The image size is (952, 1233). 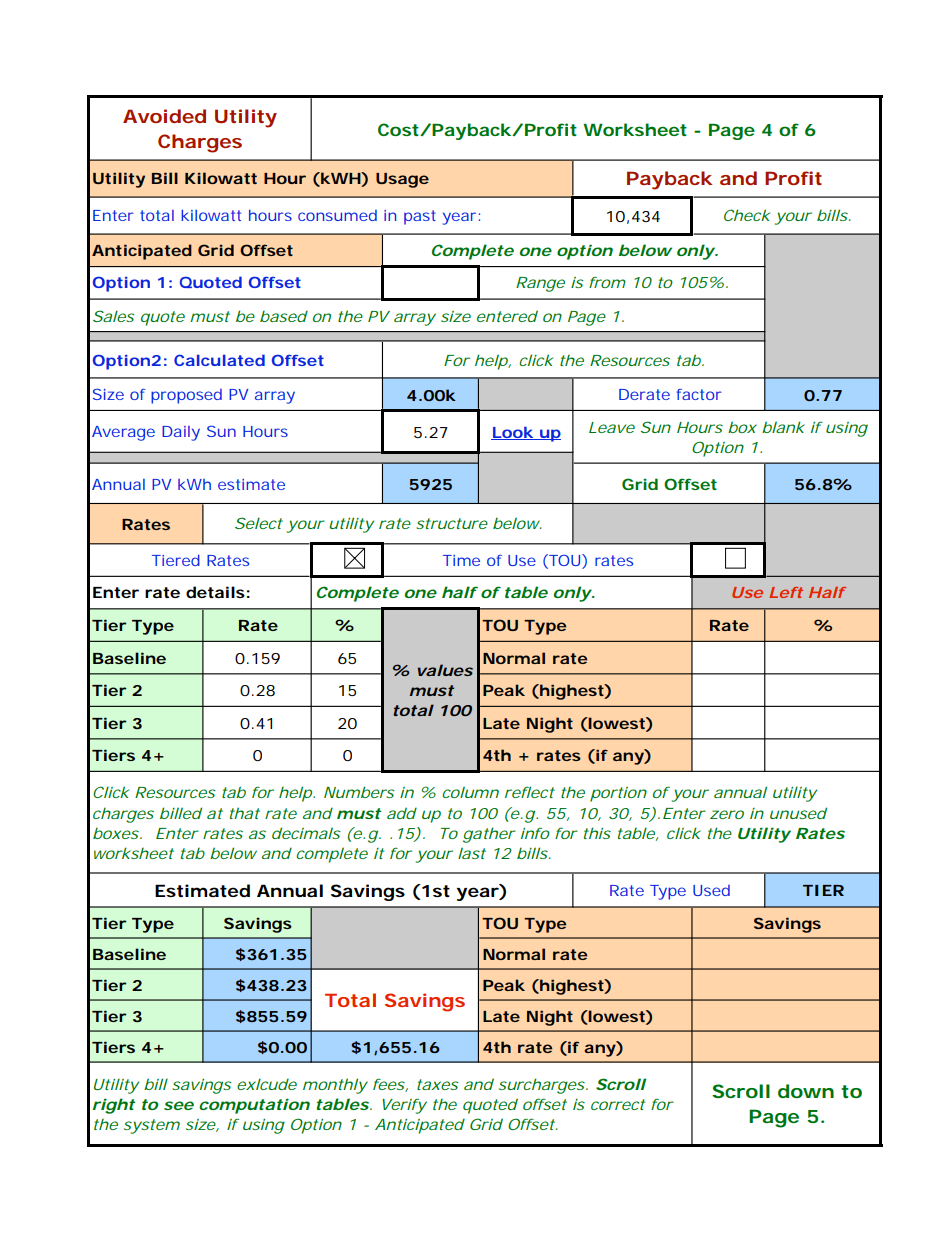 What do you see at coordinates (786, 592) in the screenshot?
I see `Left` at bounding box center [786, 592].
